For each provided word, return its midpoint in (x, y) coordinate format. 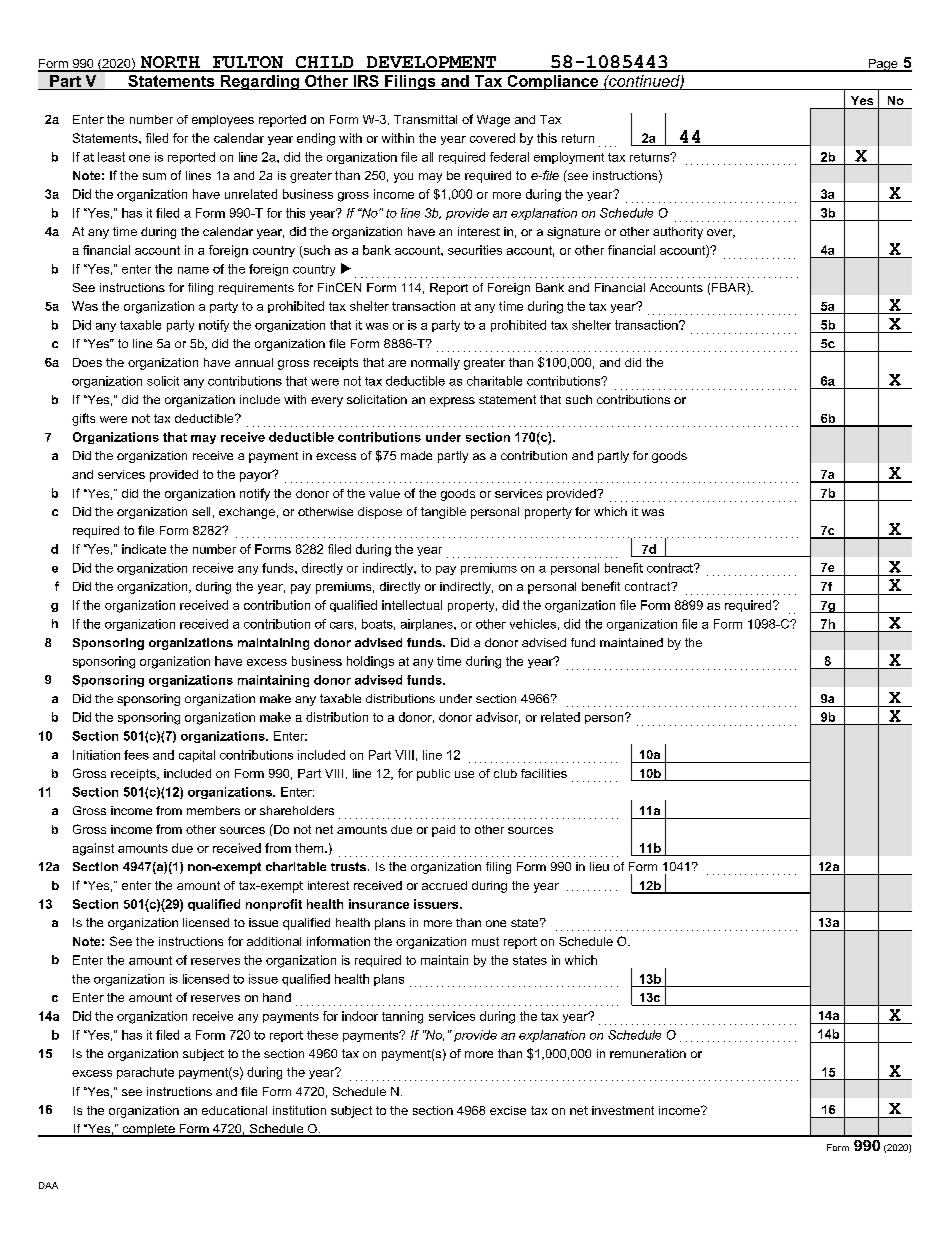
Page (883, 65)
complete (148, 1130)
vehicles (533, 624)
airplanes (428, 625)
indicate (144, 549)
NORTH (170, 63)
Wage (493, 121)
